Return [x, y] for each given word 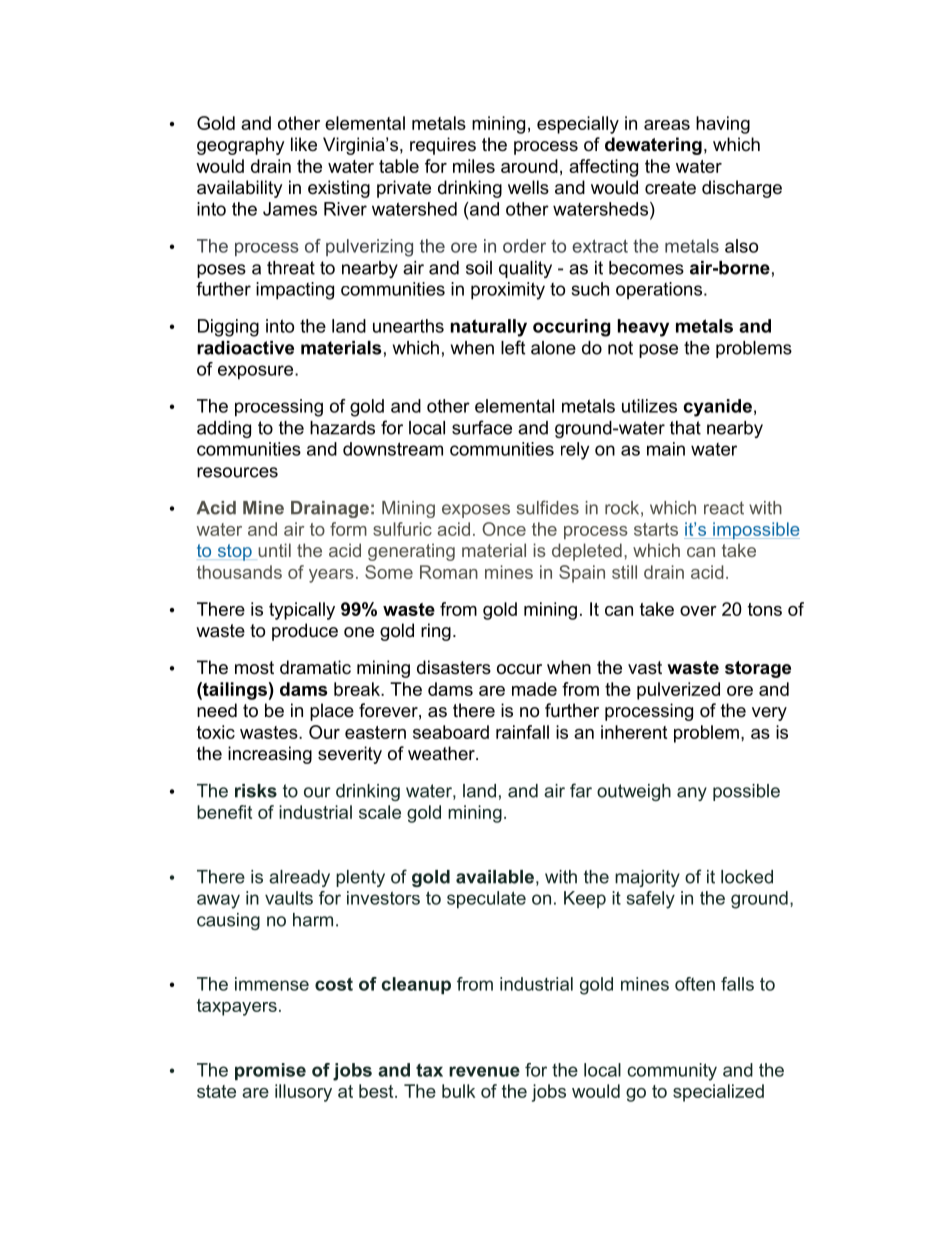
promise [270, 1071]
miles [474, 166]
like [304, 144]
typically [302, 611]
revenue [484, 1071]
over [698, 611]
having [723, 125]
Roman [449, 572]
